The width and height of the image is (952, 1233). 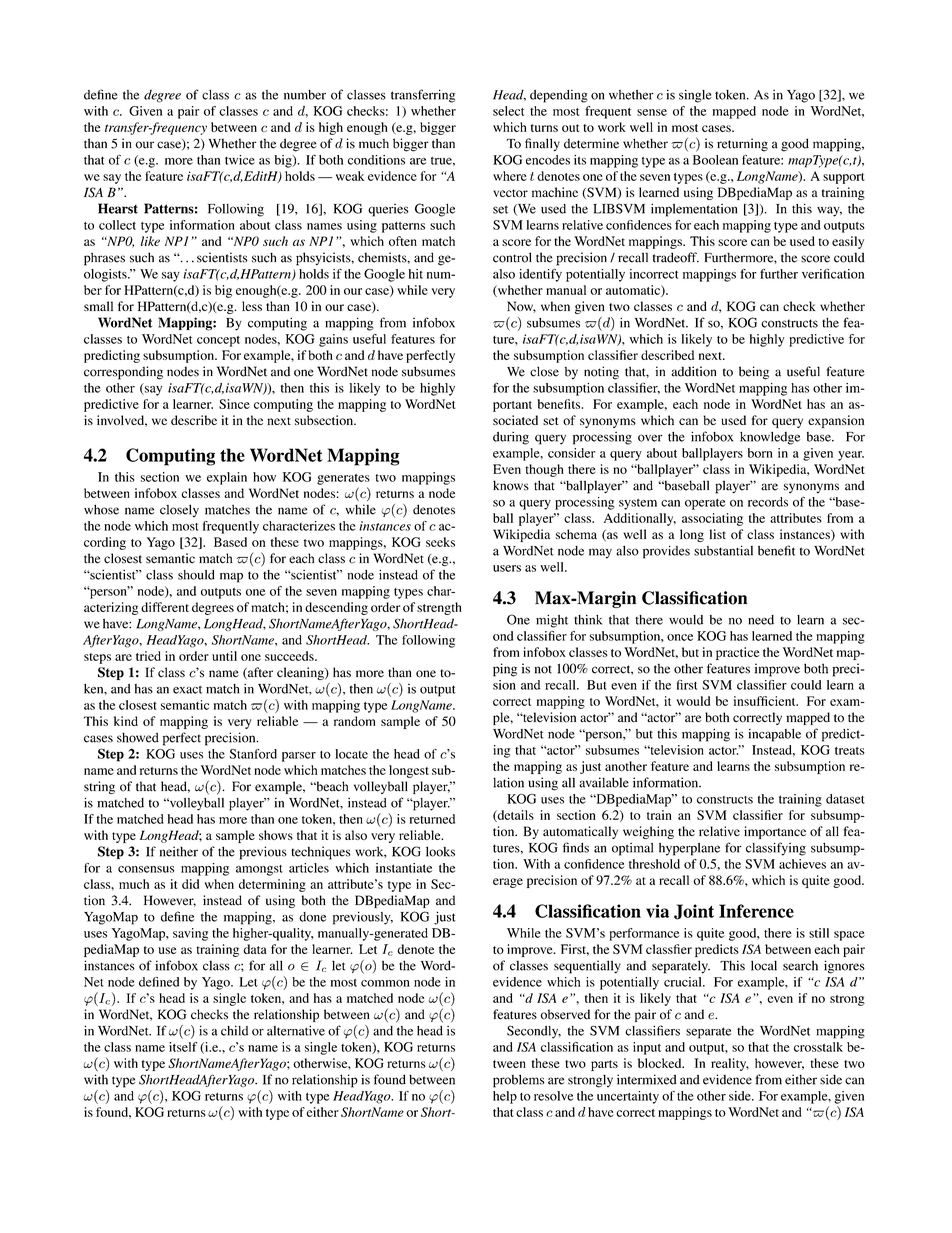 I want to click on twice, so click(x=240, y=160).
